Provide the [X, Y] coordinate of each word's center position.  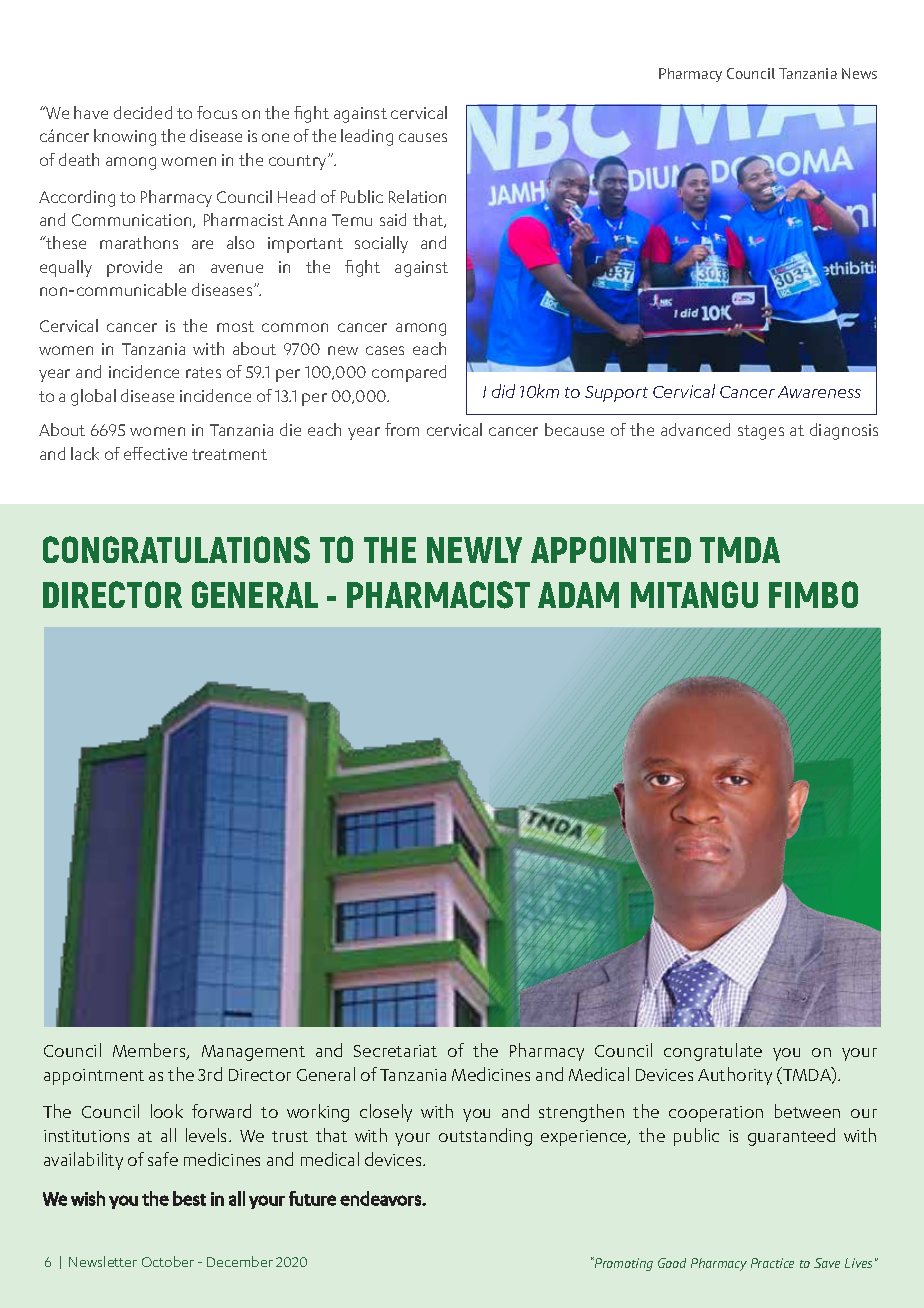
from [402, 429]
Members [150, 1051]
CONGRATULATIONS [176, 550]
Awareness [819, 392]
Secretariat [395, 1051]
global [93, 397]
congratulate [713, 1052]
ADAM [578, 595]
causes [423, 137]
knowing [125, 137]
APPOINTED [611, 549]
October [168, 1261]
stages [761, 432]
